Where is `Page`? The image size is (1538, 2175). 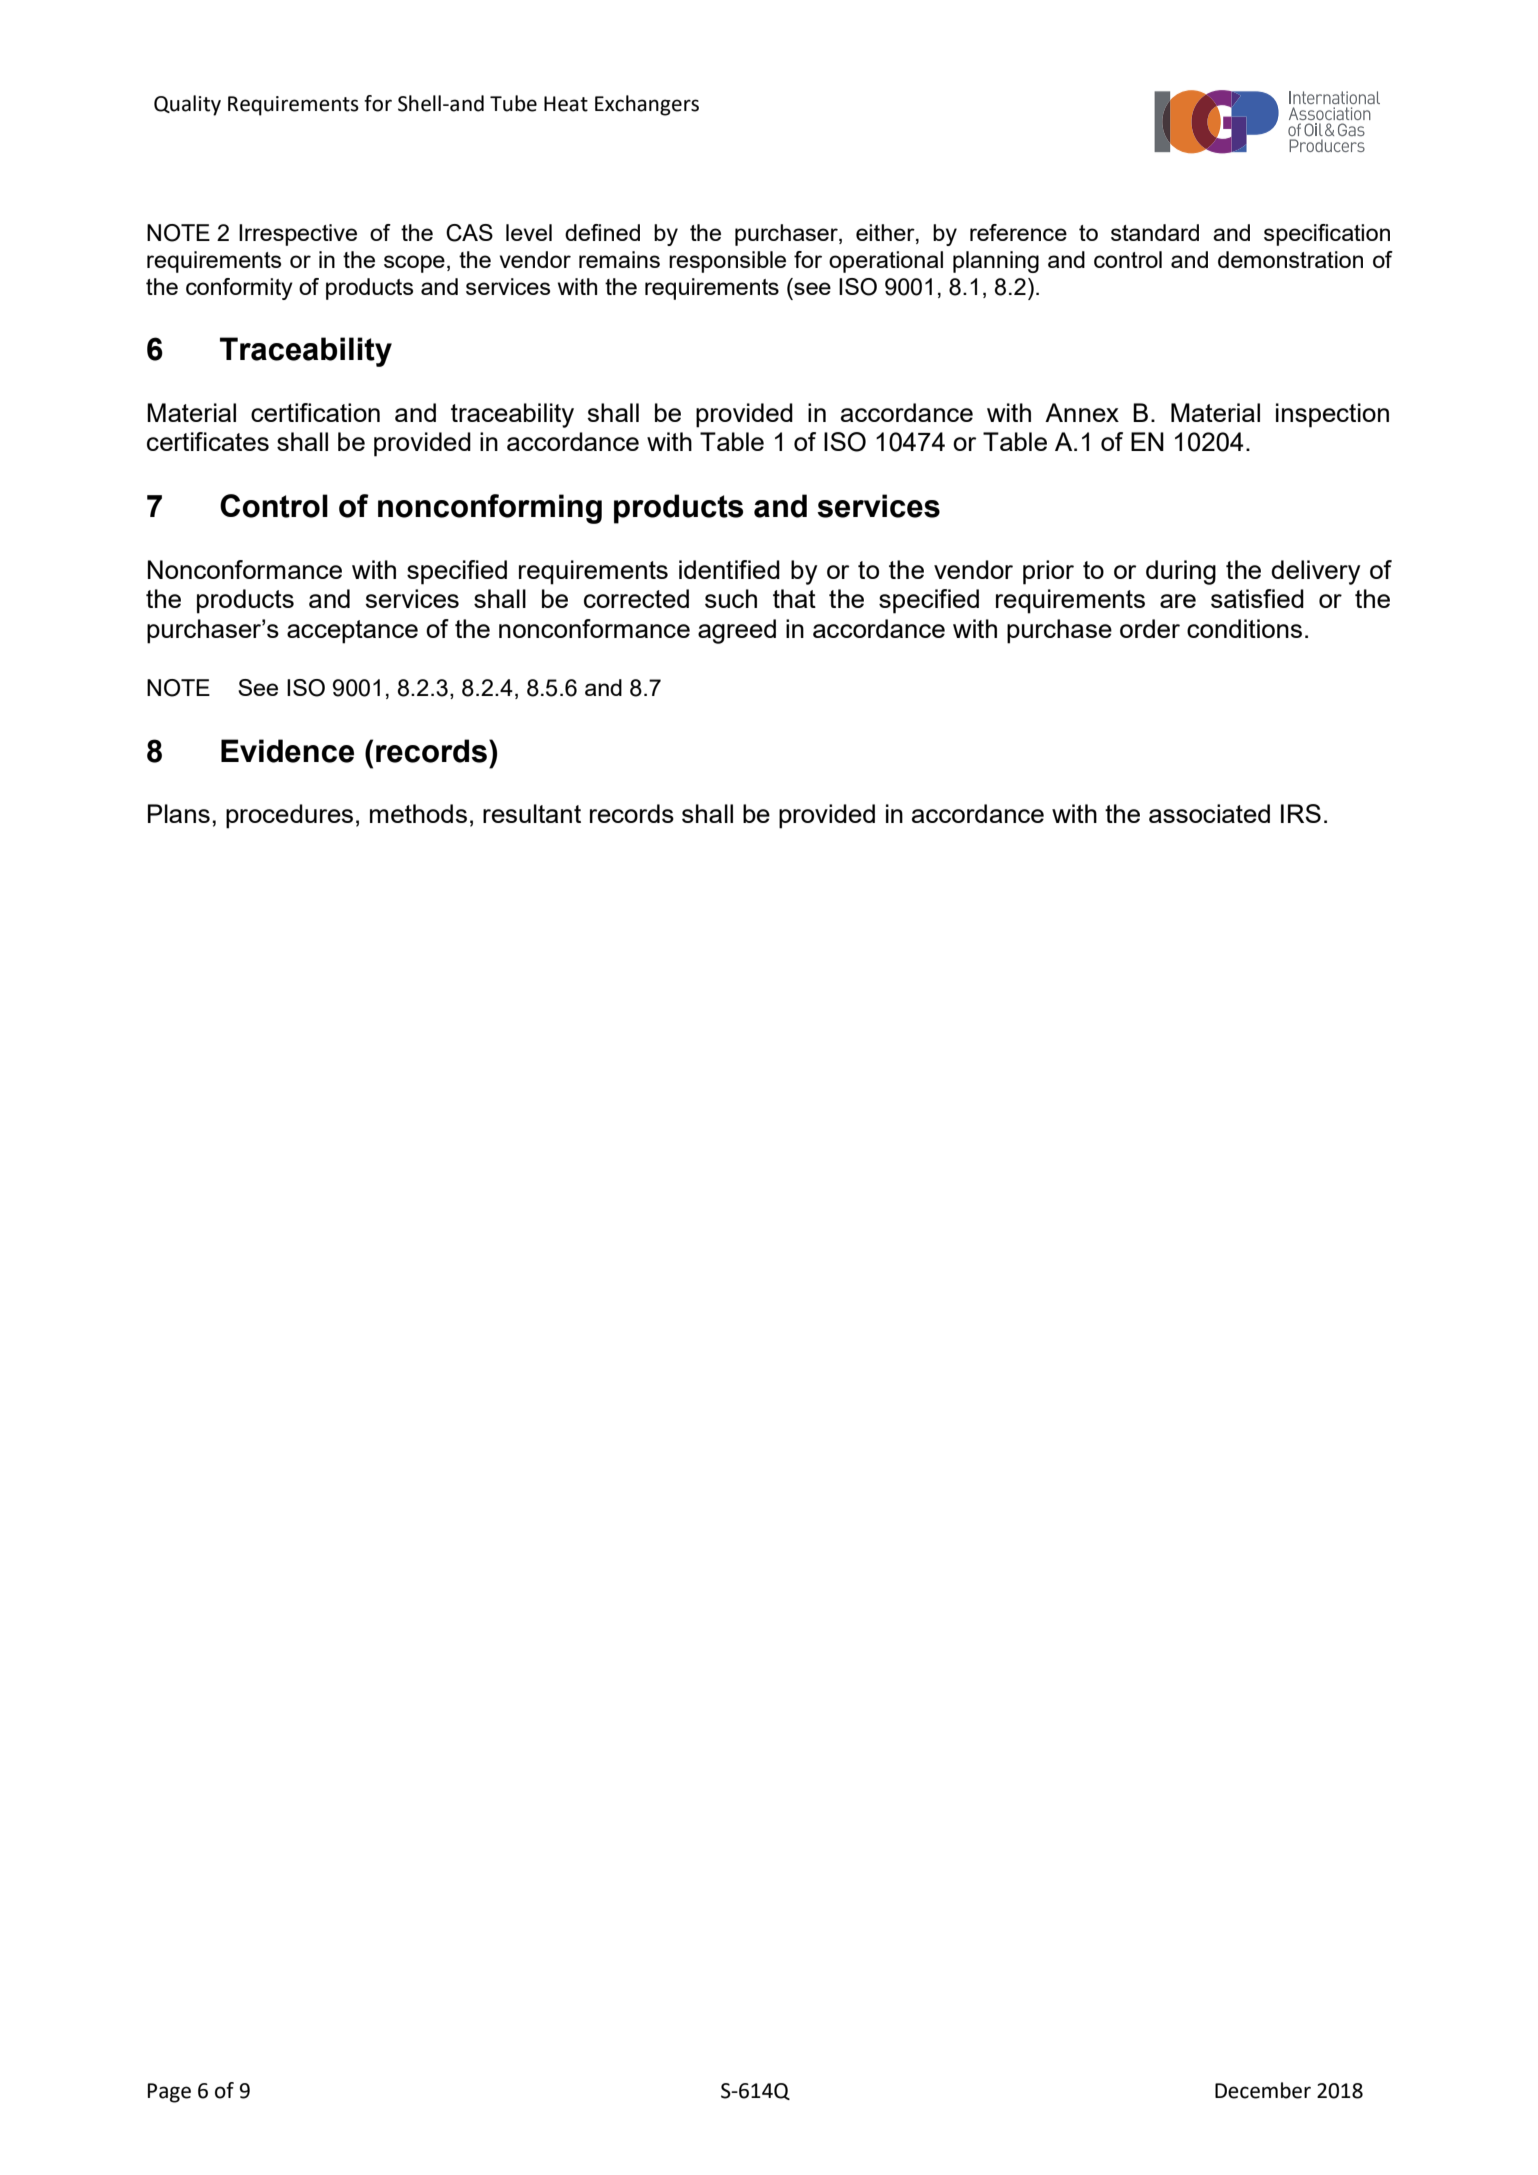
Page is located at coordinates (169, 2093).
